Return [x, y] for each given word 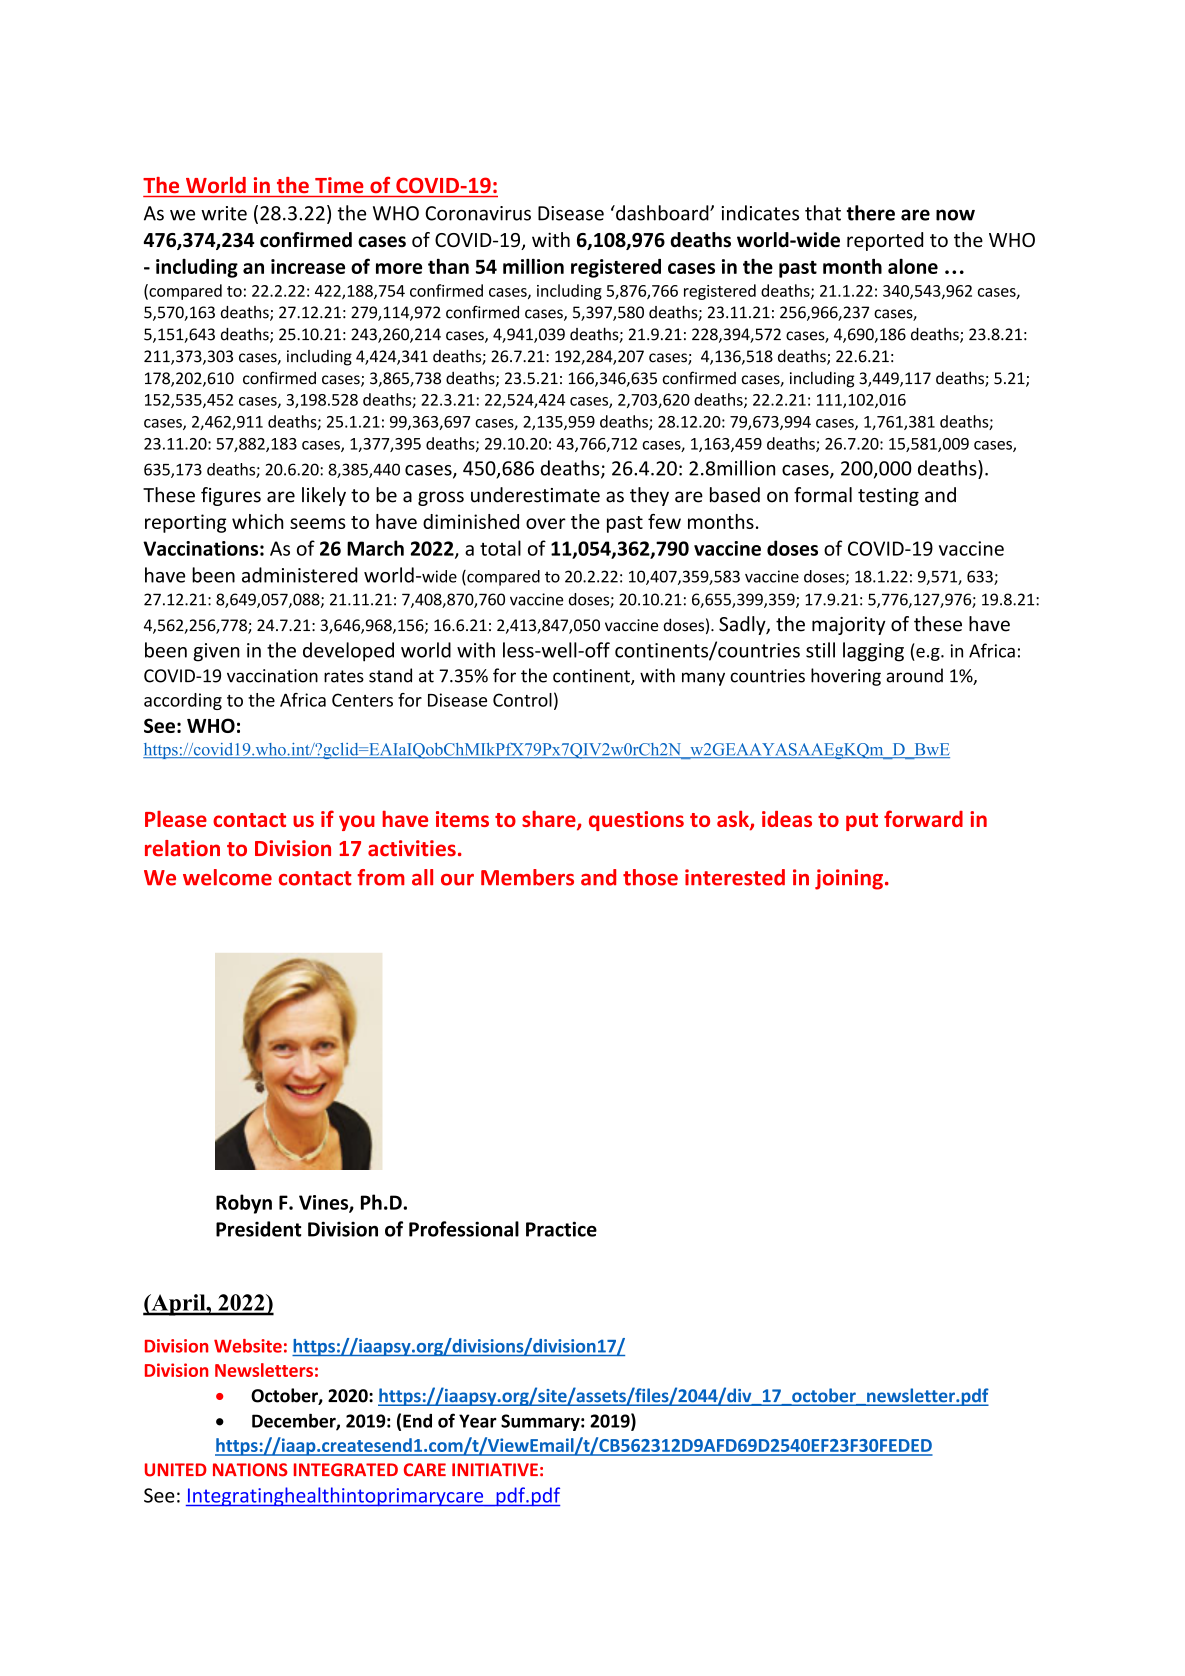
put [862, 822]
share [550, 820]
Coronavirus [478, 213]
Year [478, 1421]
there [871, 213]
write [224, 213]
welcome [227, 877]
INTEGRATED [346, 1470]
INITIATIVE [495, 1469]
